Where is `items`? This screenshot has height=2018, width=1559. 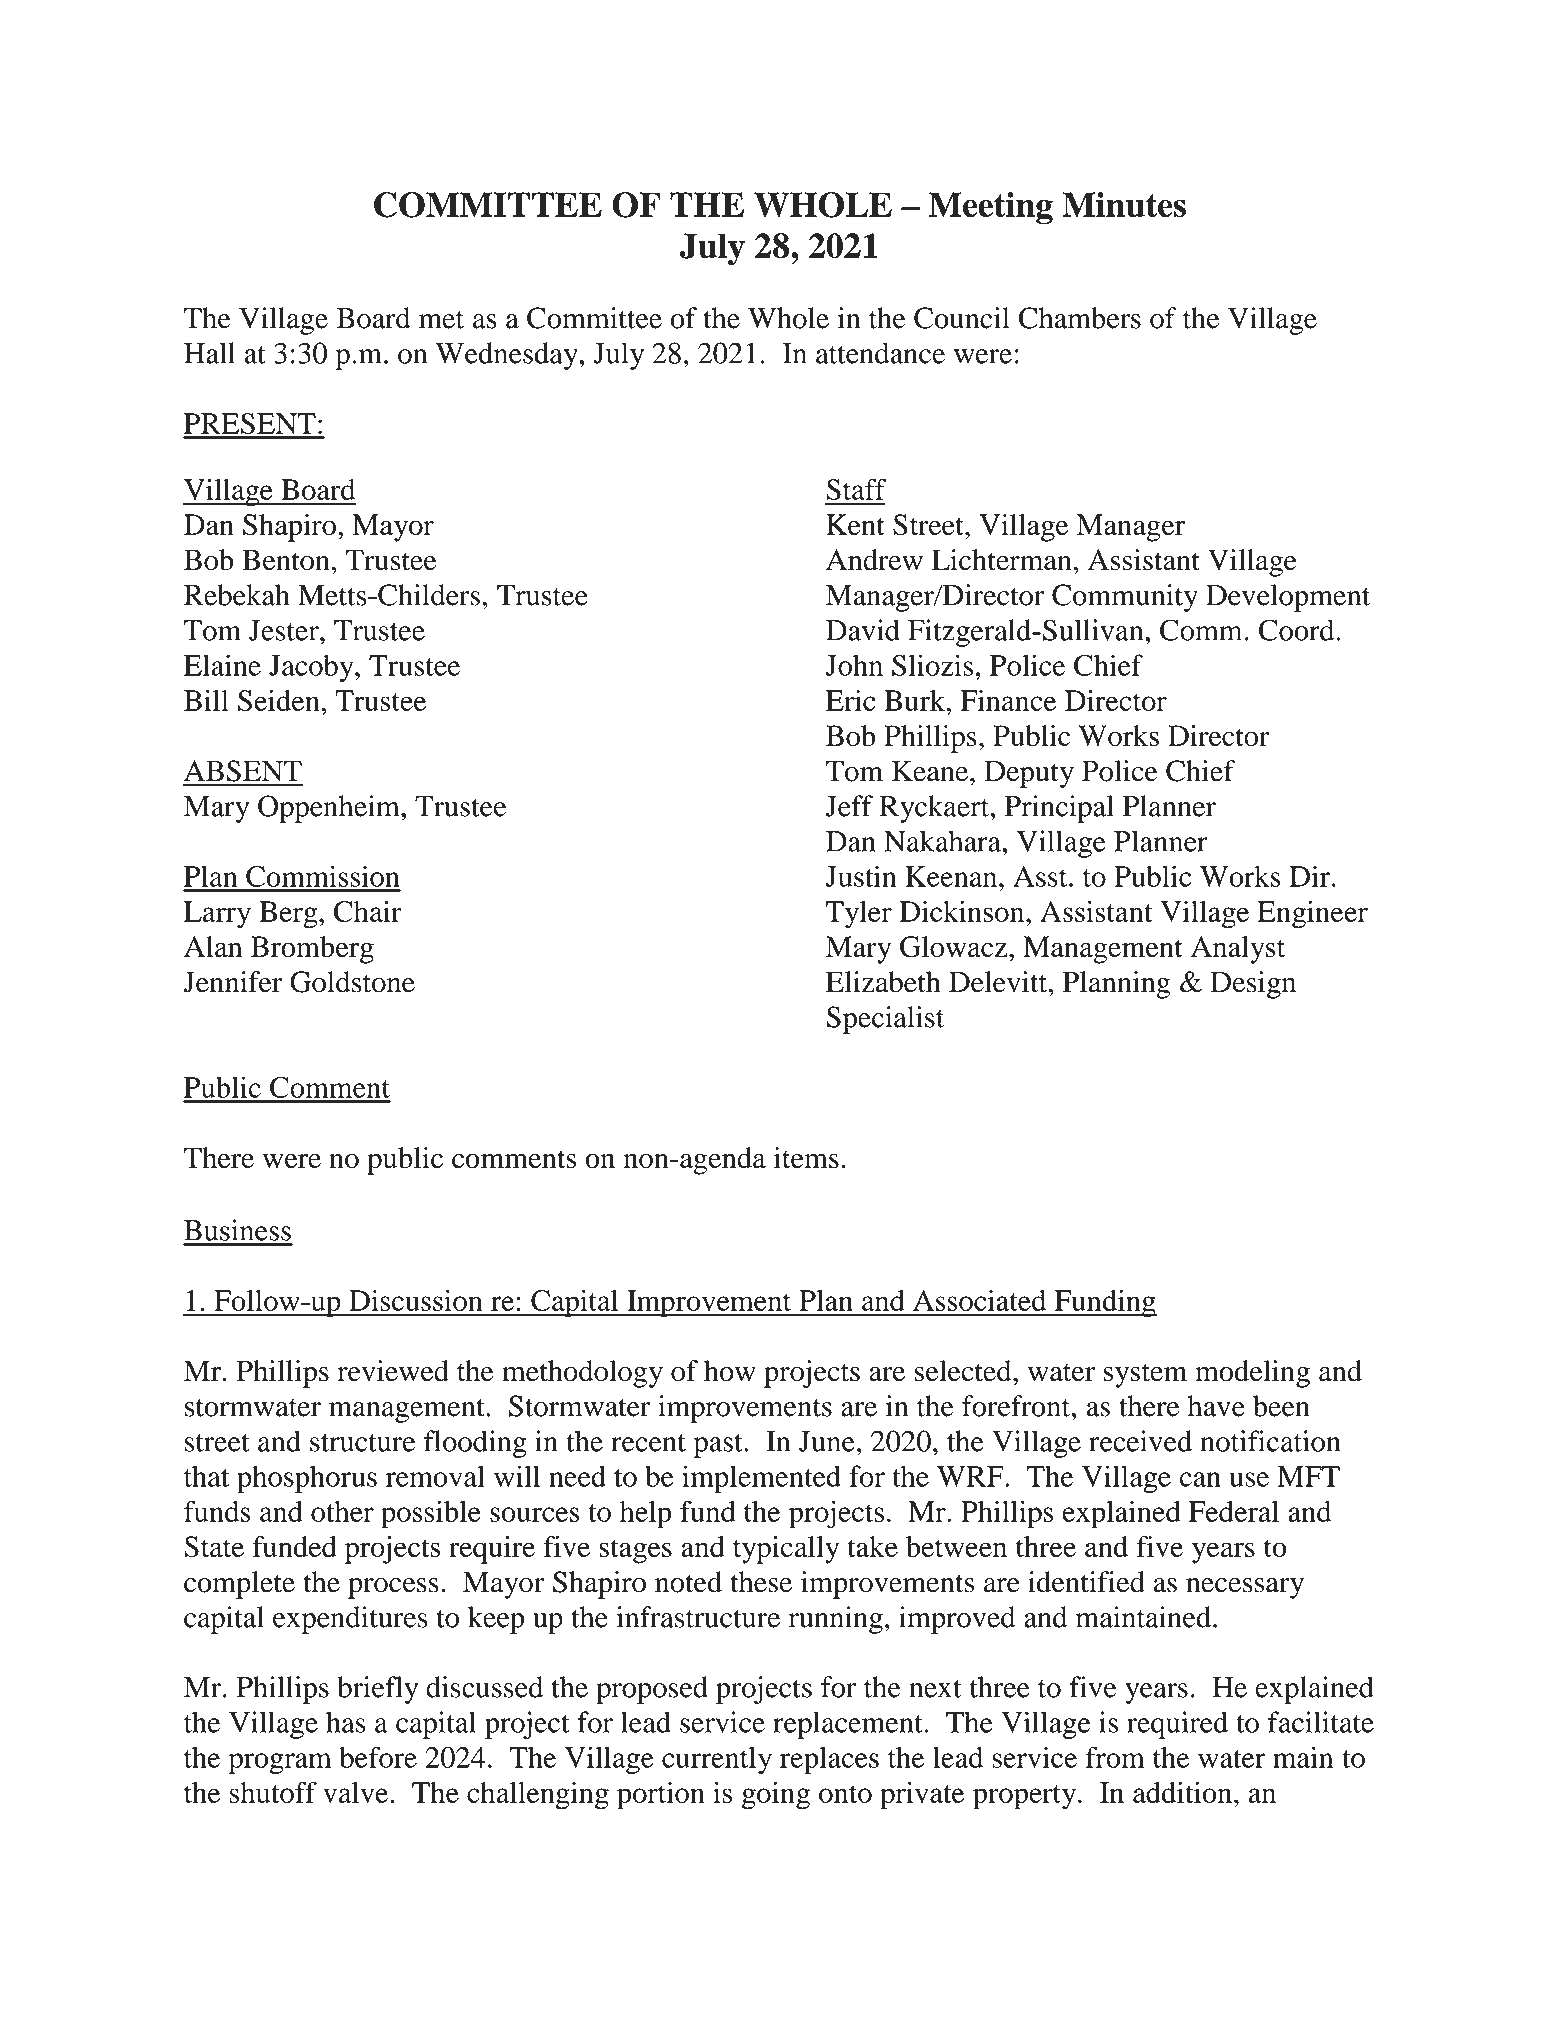 items is located at coordinates (806, 1158).
